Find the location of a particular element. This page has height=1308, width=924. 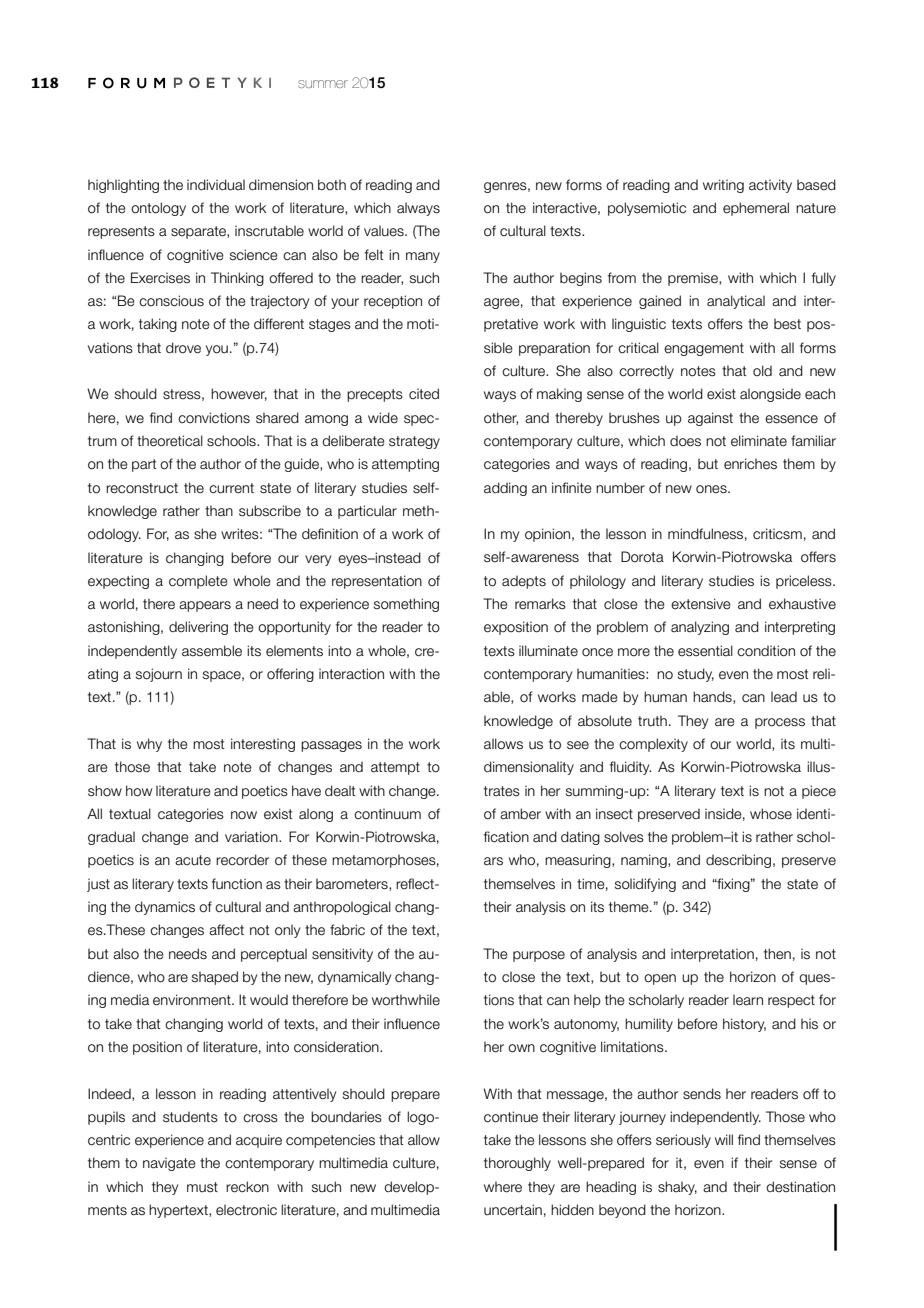

individual is located at coordinates (216, 185).
